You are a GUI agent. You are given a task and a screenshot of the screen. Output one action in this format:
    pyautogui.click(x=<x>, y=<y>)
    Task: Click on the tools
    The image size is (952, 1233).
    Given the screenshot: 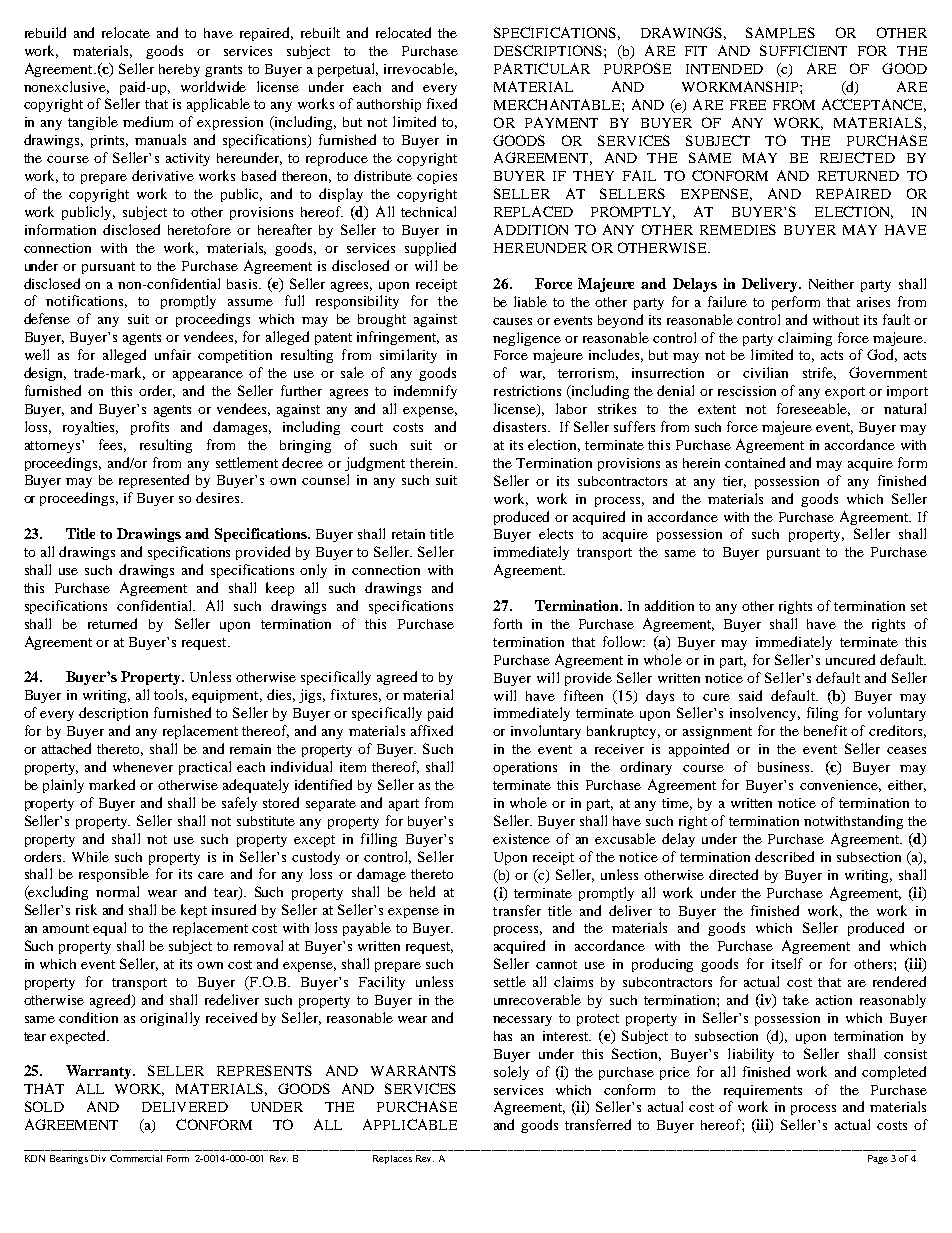 What is the action you would take?
    pyautogui.click(x=170, y=695)
